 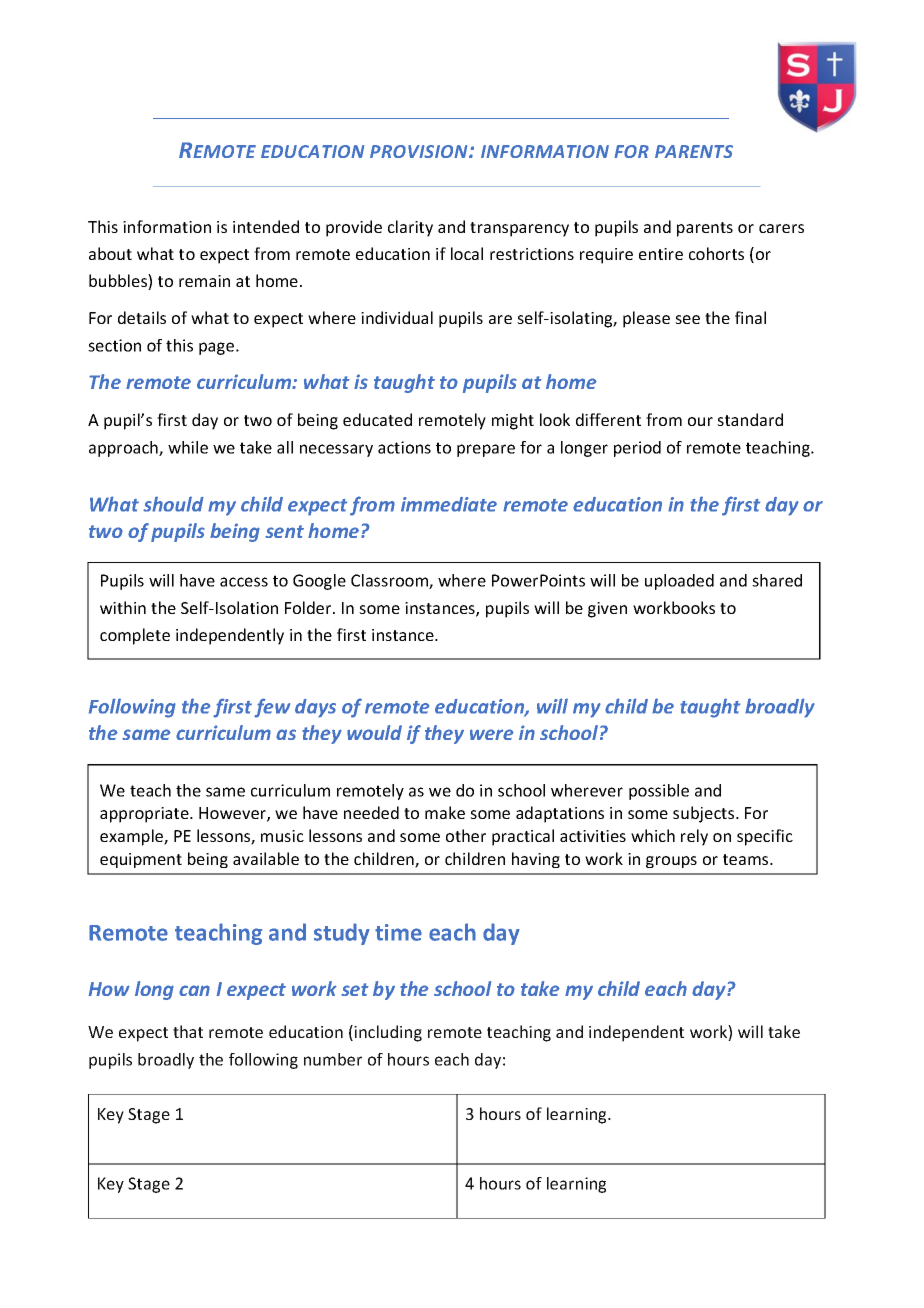 I want to click on remain, so click(x=204, y=281).
